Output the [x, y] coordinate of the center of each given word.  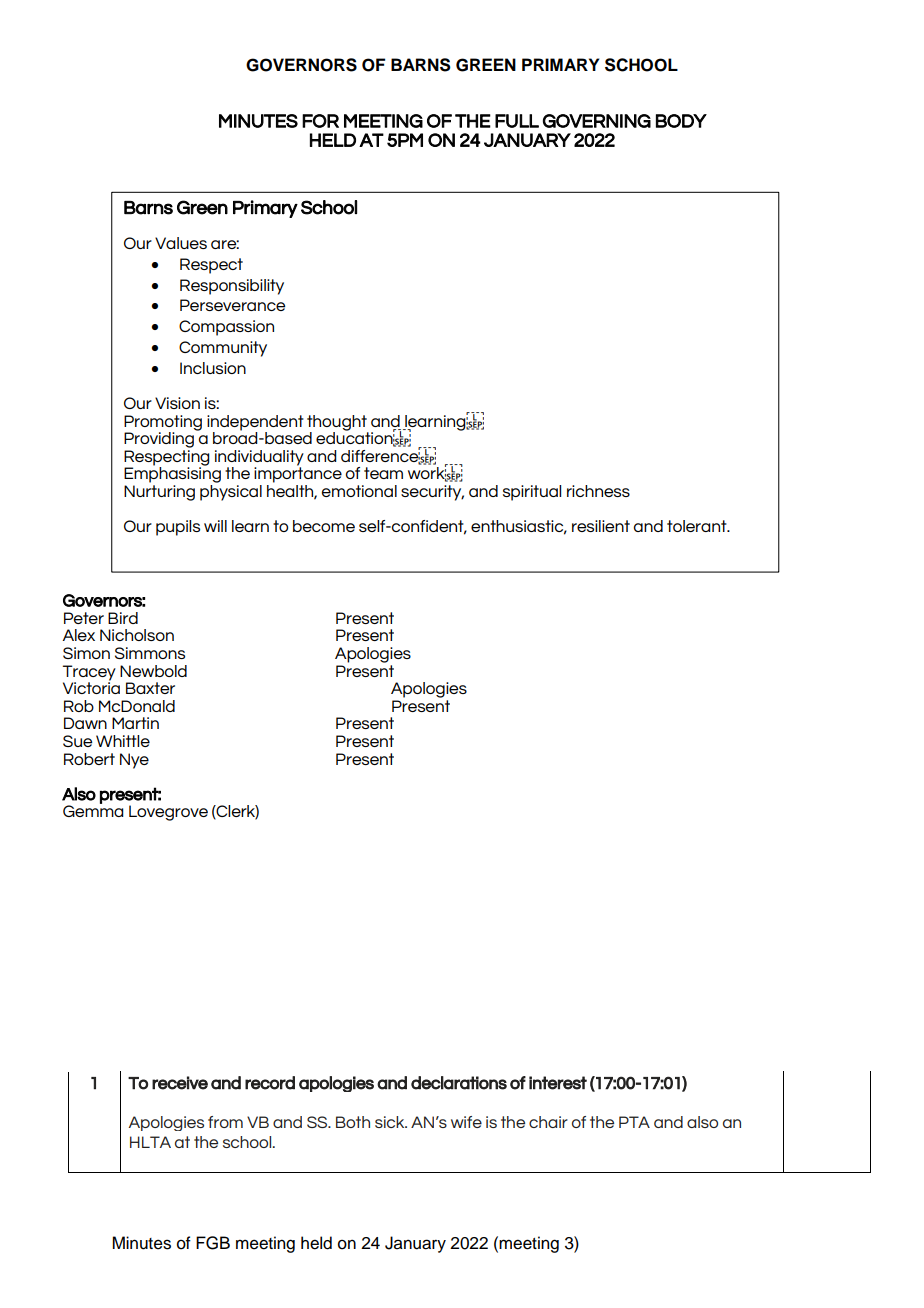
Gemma [93, 810]
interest [558, 1083]
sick [391, 1122]
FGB [213, 1243]
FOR [320, 121]
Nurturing [159, 493]
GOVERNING [597, 121]
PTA [634, 1122]
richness [598, 491]
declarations [459, 1083]
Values [181, 243]
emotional [359, 491]
